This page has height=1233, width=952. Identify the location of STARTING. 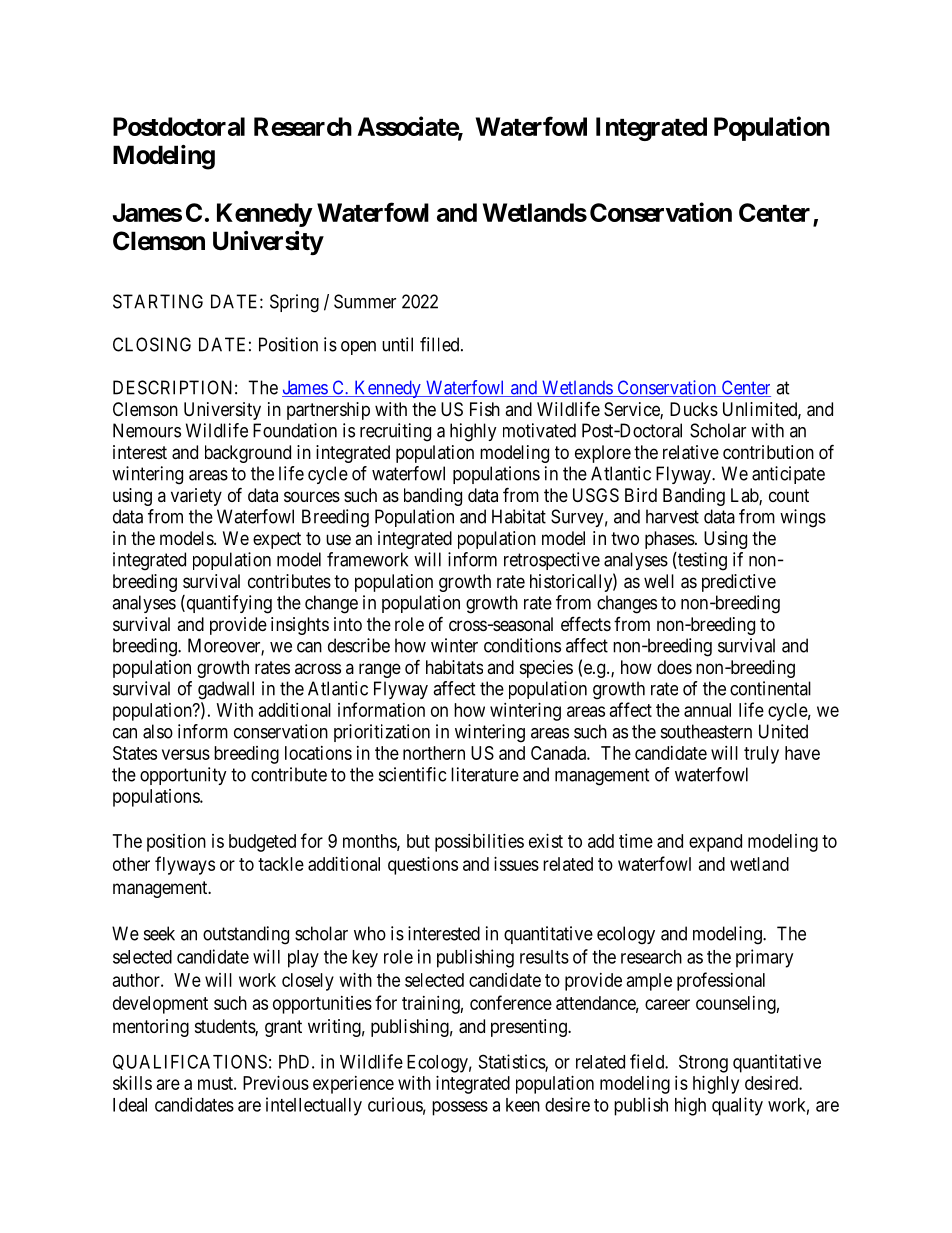
(158, 301).
